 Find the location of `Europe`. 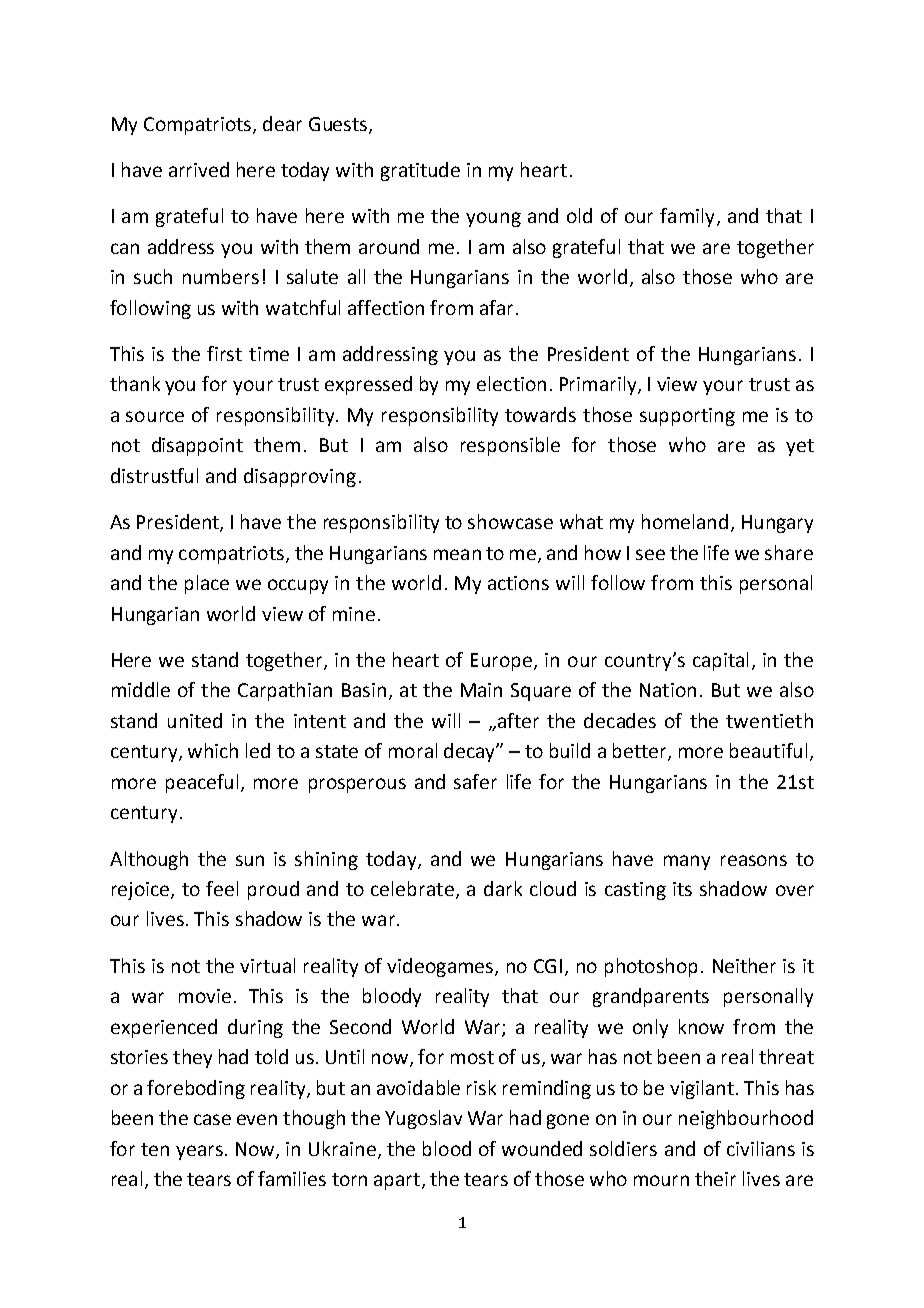

Europe is located at coordinates (503, 662).
